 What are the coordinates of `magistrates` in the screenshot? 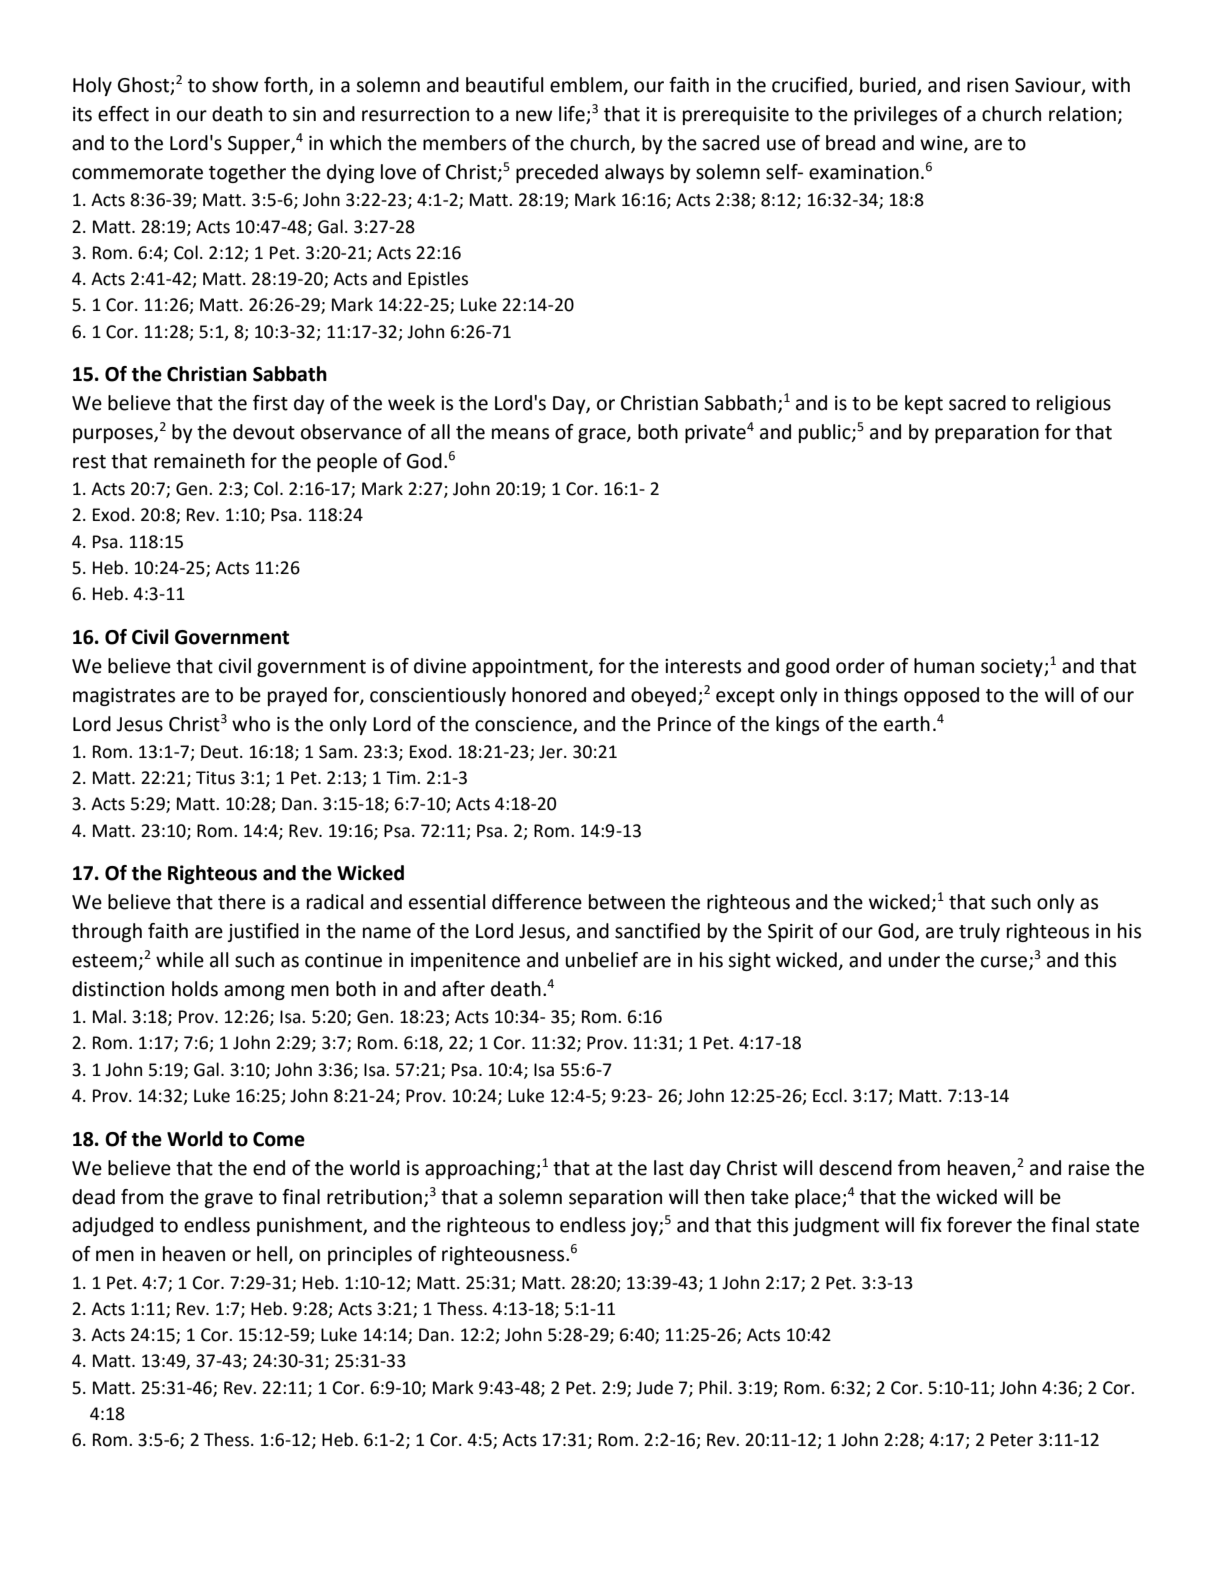 It's located at (124, 697).
